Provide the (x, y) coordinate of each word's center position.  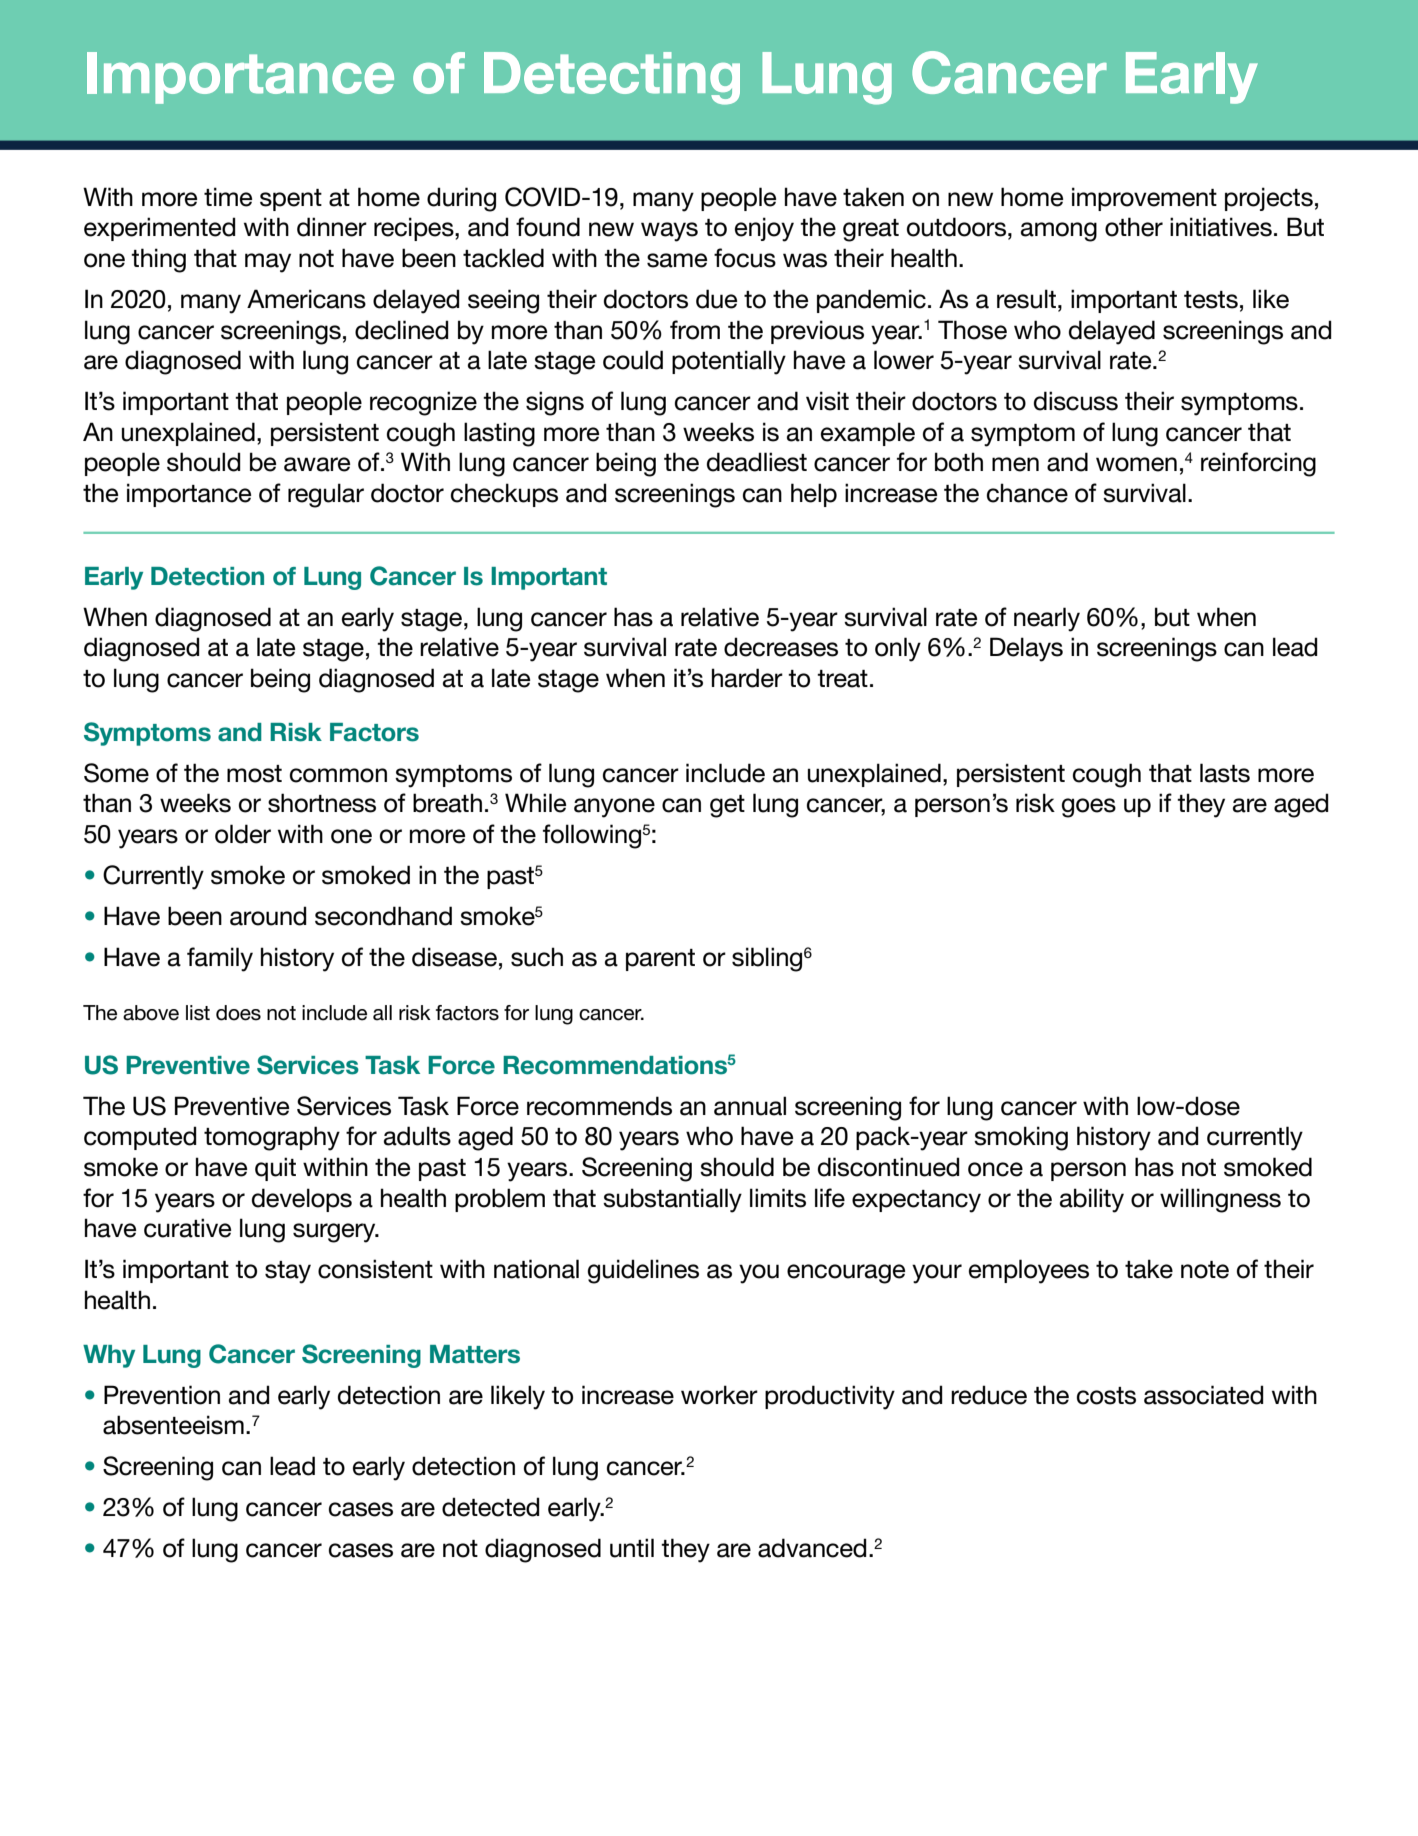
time (228, 197)
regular (326, 495)
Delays (1026, 649)
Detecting (612, 78)
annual (750, 1106)
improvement (1144, 199)
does (238, 1013)
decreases (781, 647)
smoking (1021, 1138)
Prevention (162, 1395)
